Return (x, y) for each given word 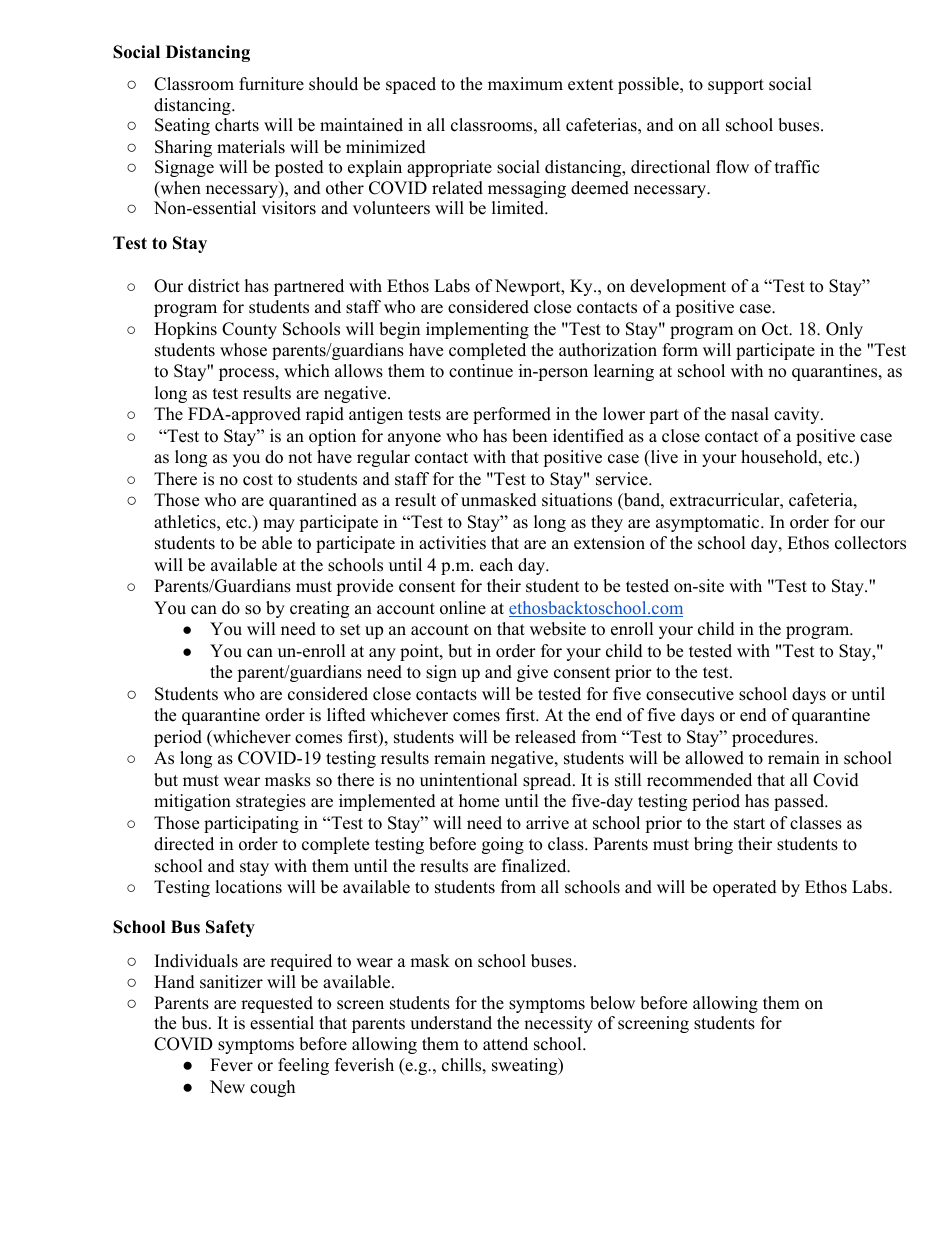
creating (319, 609)
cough (272, 1088)
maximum (525, 84)
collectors (870, 543)
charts (237, 125)
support (736, 86)
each (496, 565)
